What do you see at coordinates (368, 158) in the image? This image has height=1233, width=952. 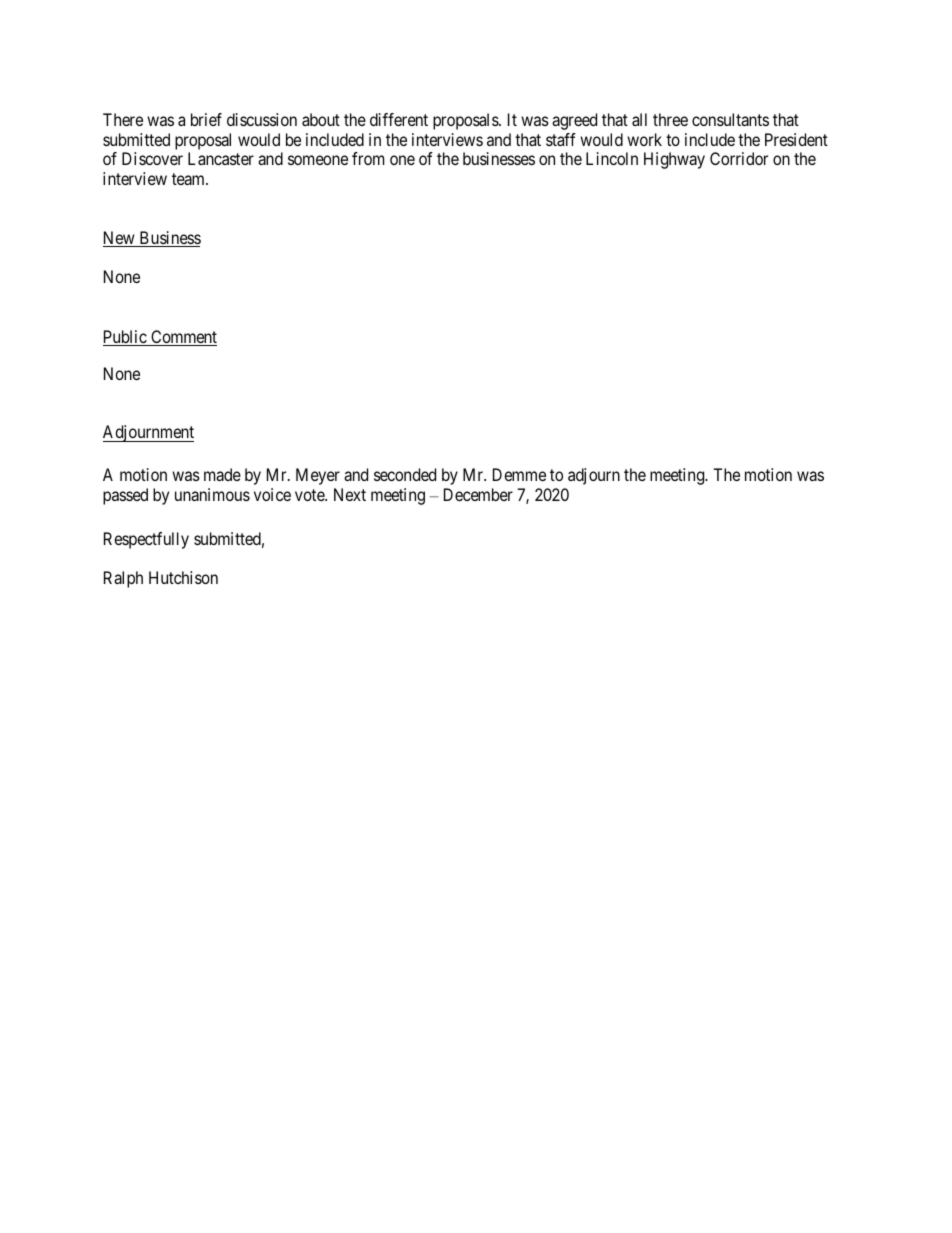 I see `from` at bounding box center [368, 158].
